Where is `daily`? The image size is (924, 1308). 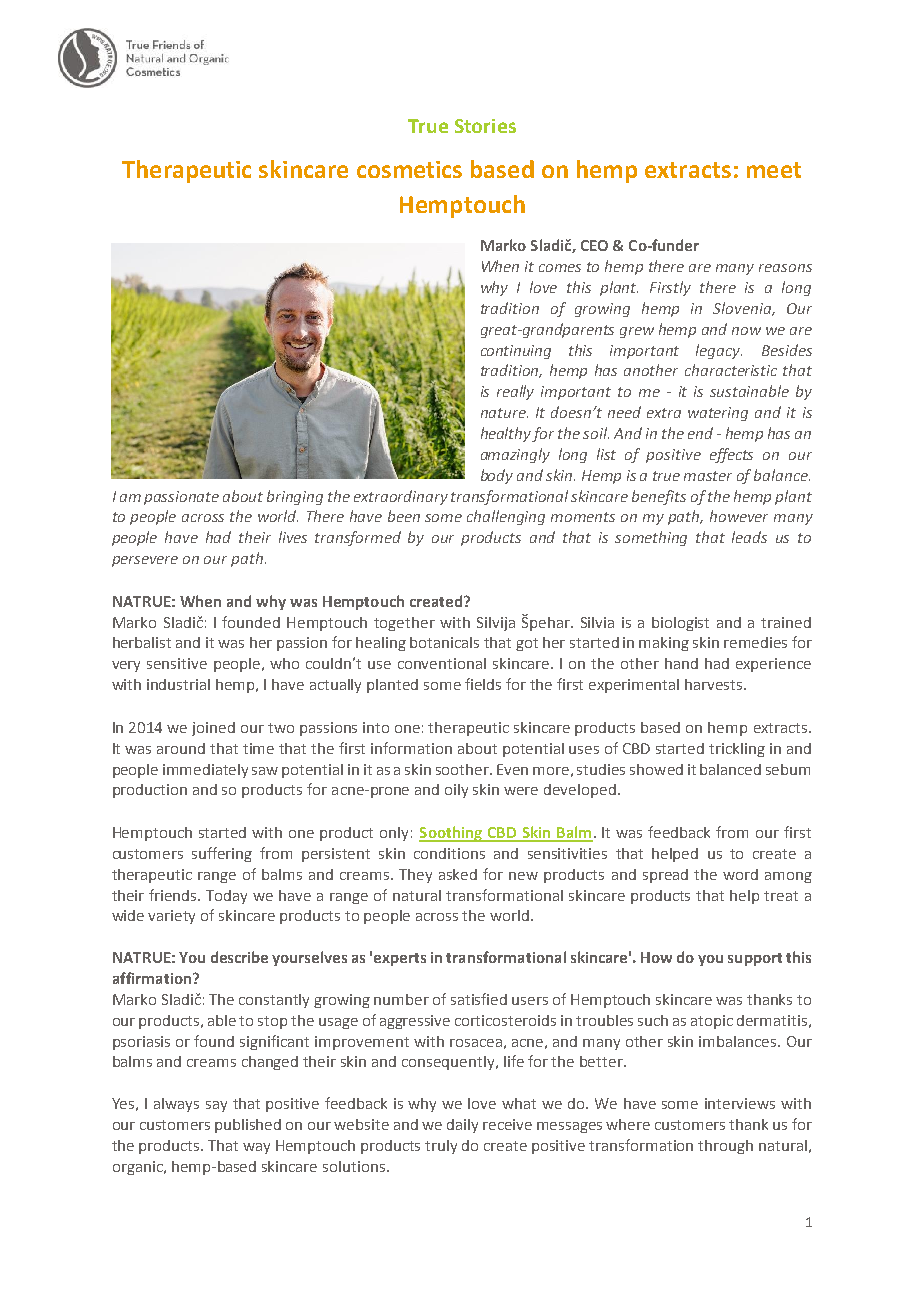
daily is located at coordinates (462, 1126).
